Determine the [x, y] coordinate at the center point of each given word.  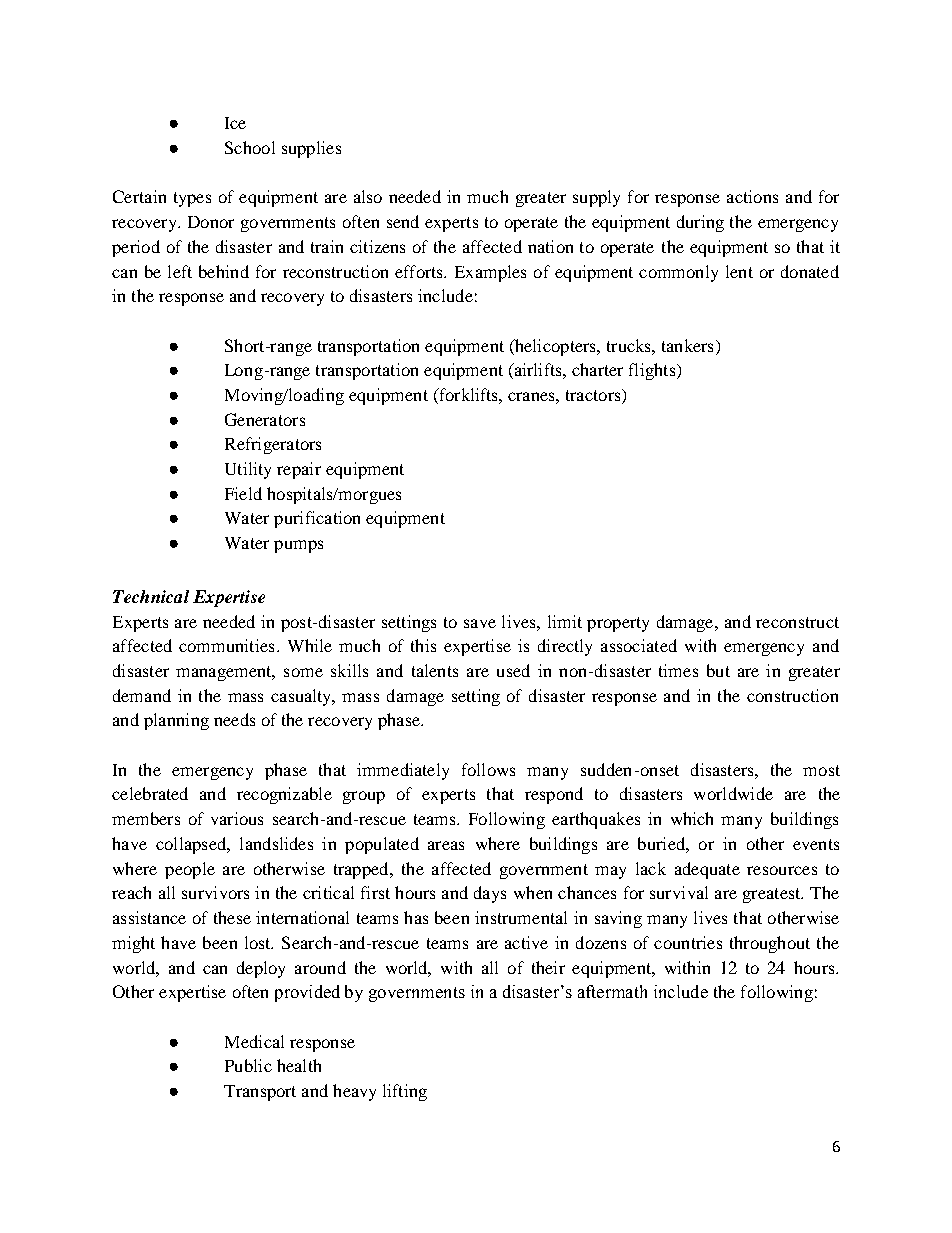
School [250, 147]
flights [653, 371]
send [403, 221]
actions [752, 196]
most [821, 770]
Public [248, 1065]
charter [597, 369]
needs [234, 719]
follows [488, 769]
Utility [248, 470]
